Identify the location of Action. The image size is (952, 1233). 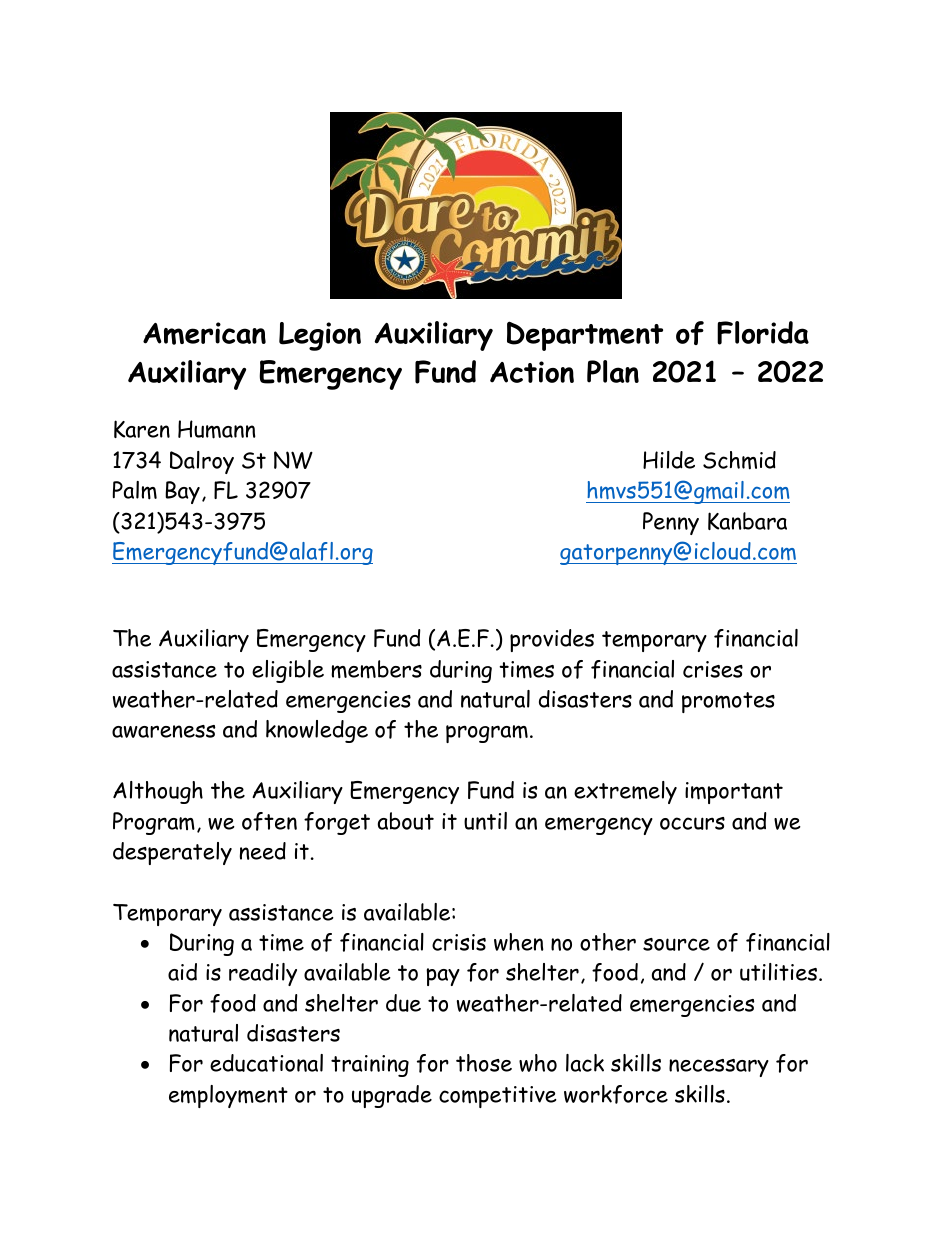
(532, 372).
